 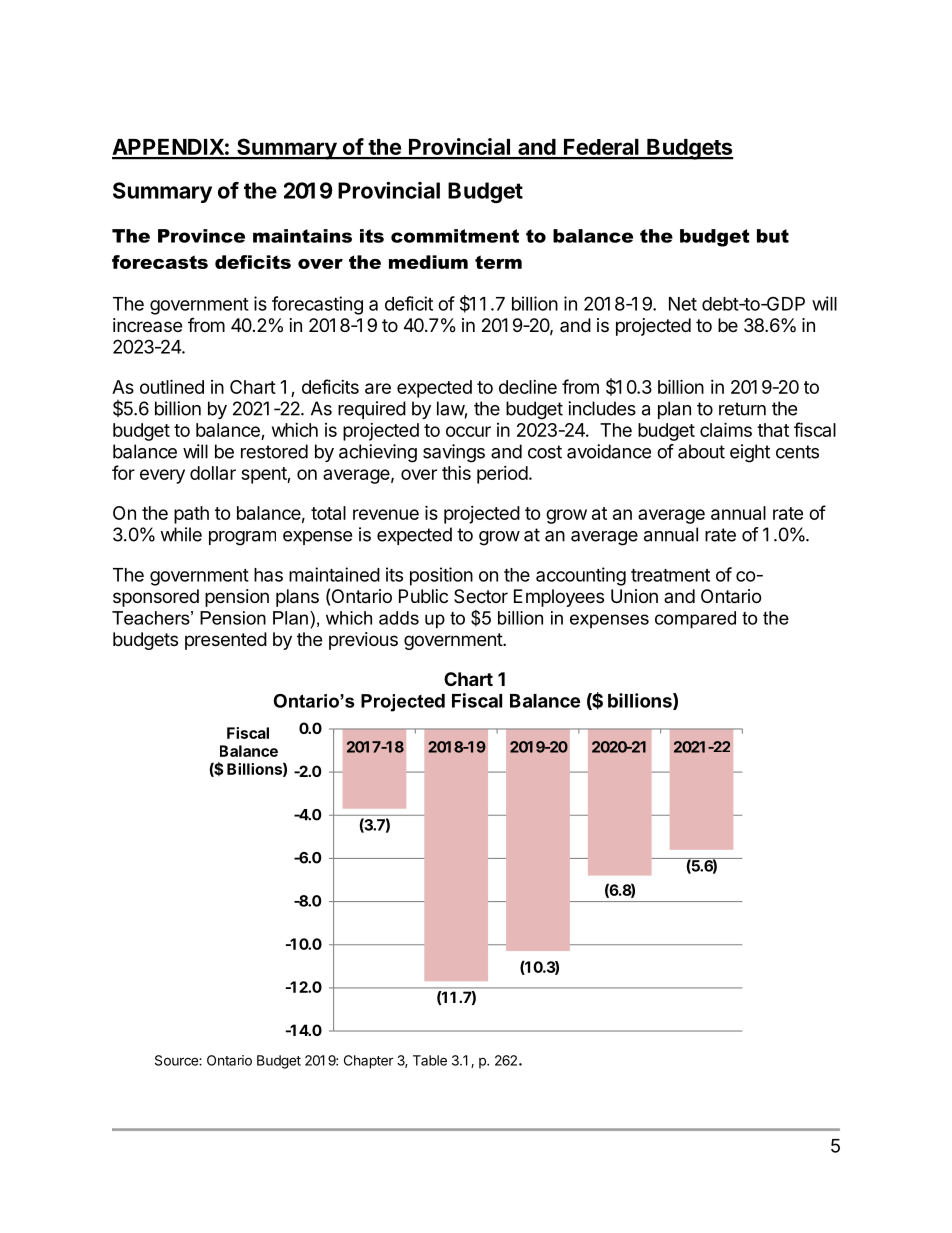 What do you see at coordinates (201, 236) in the screenshot?
I see `Province` at bounding box center [201, 236].
